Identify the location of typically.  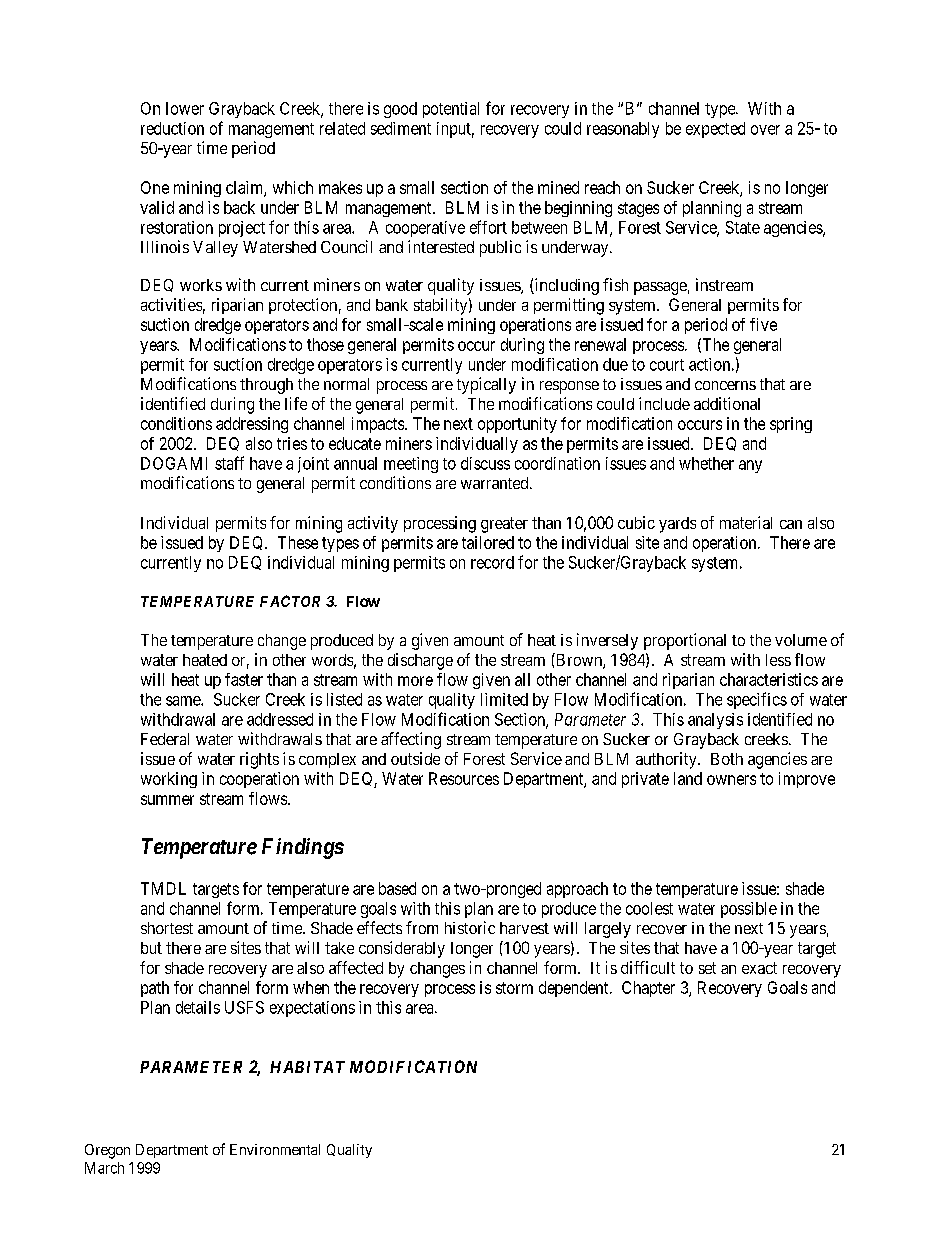
(486, 385).
